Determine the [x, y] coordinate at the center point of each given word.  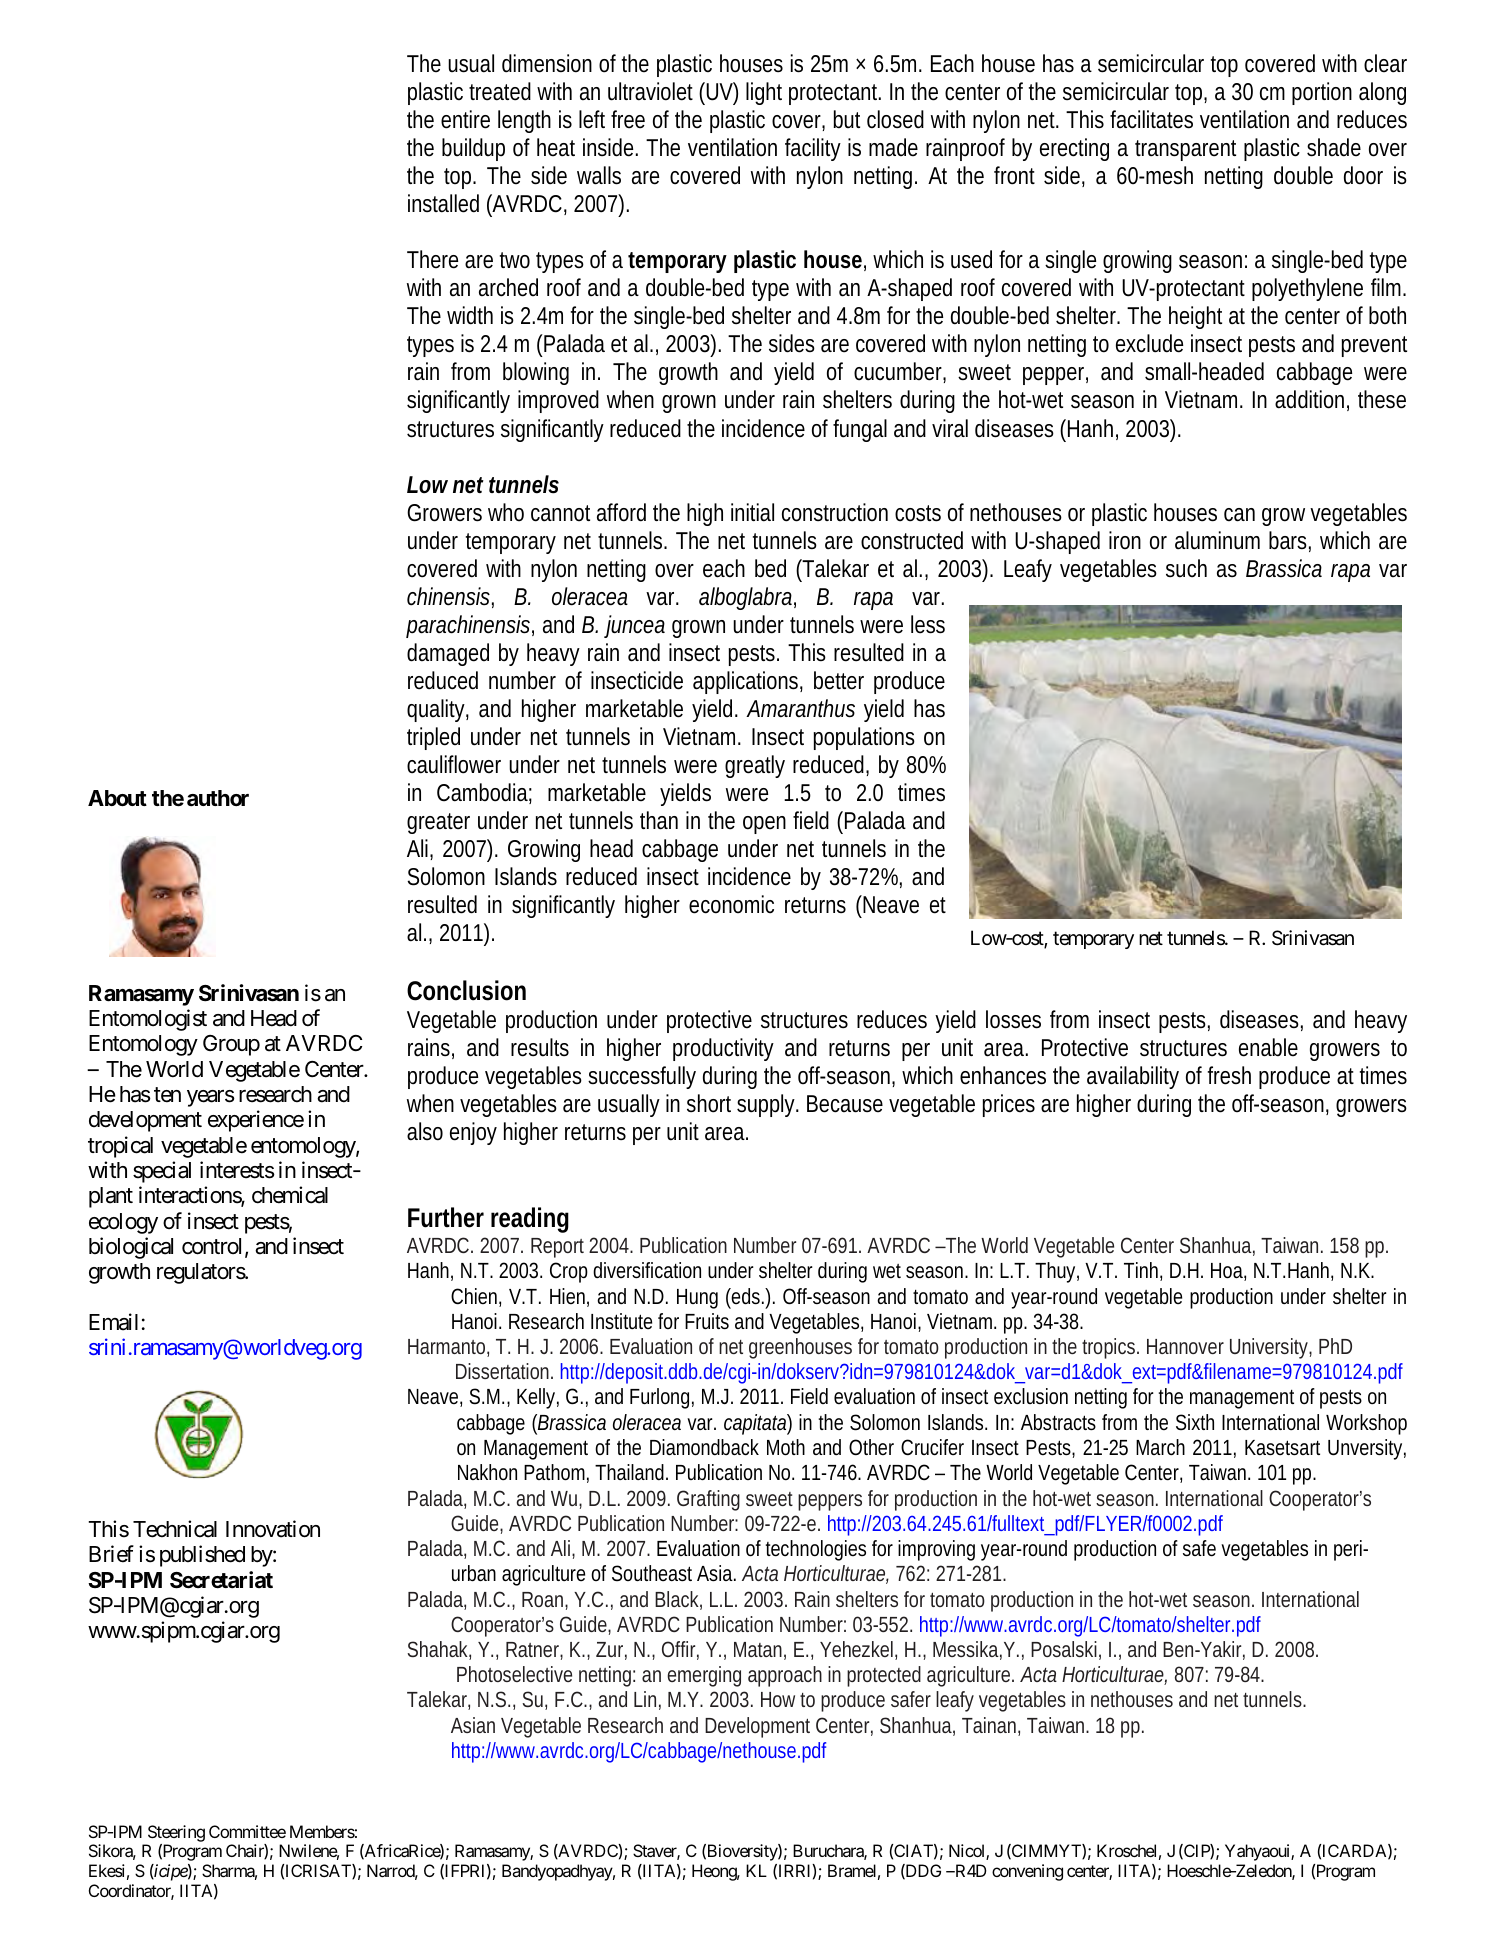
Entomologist [148, 1020]
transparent [1185, 150]
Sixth [1195, 1422]
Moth [786, 1447]
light [764, 93]
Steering [176, 1833]
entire [465, 119]
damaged [448, 654]
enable [1268, 1047]
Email [113, 1322]
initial [752, 512]
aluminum [1217, 540]
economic [731, 904]
